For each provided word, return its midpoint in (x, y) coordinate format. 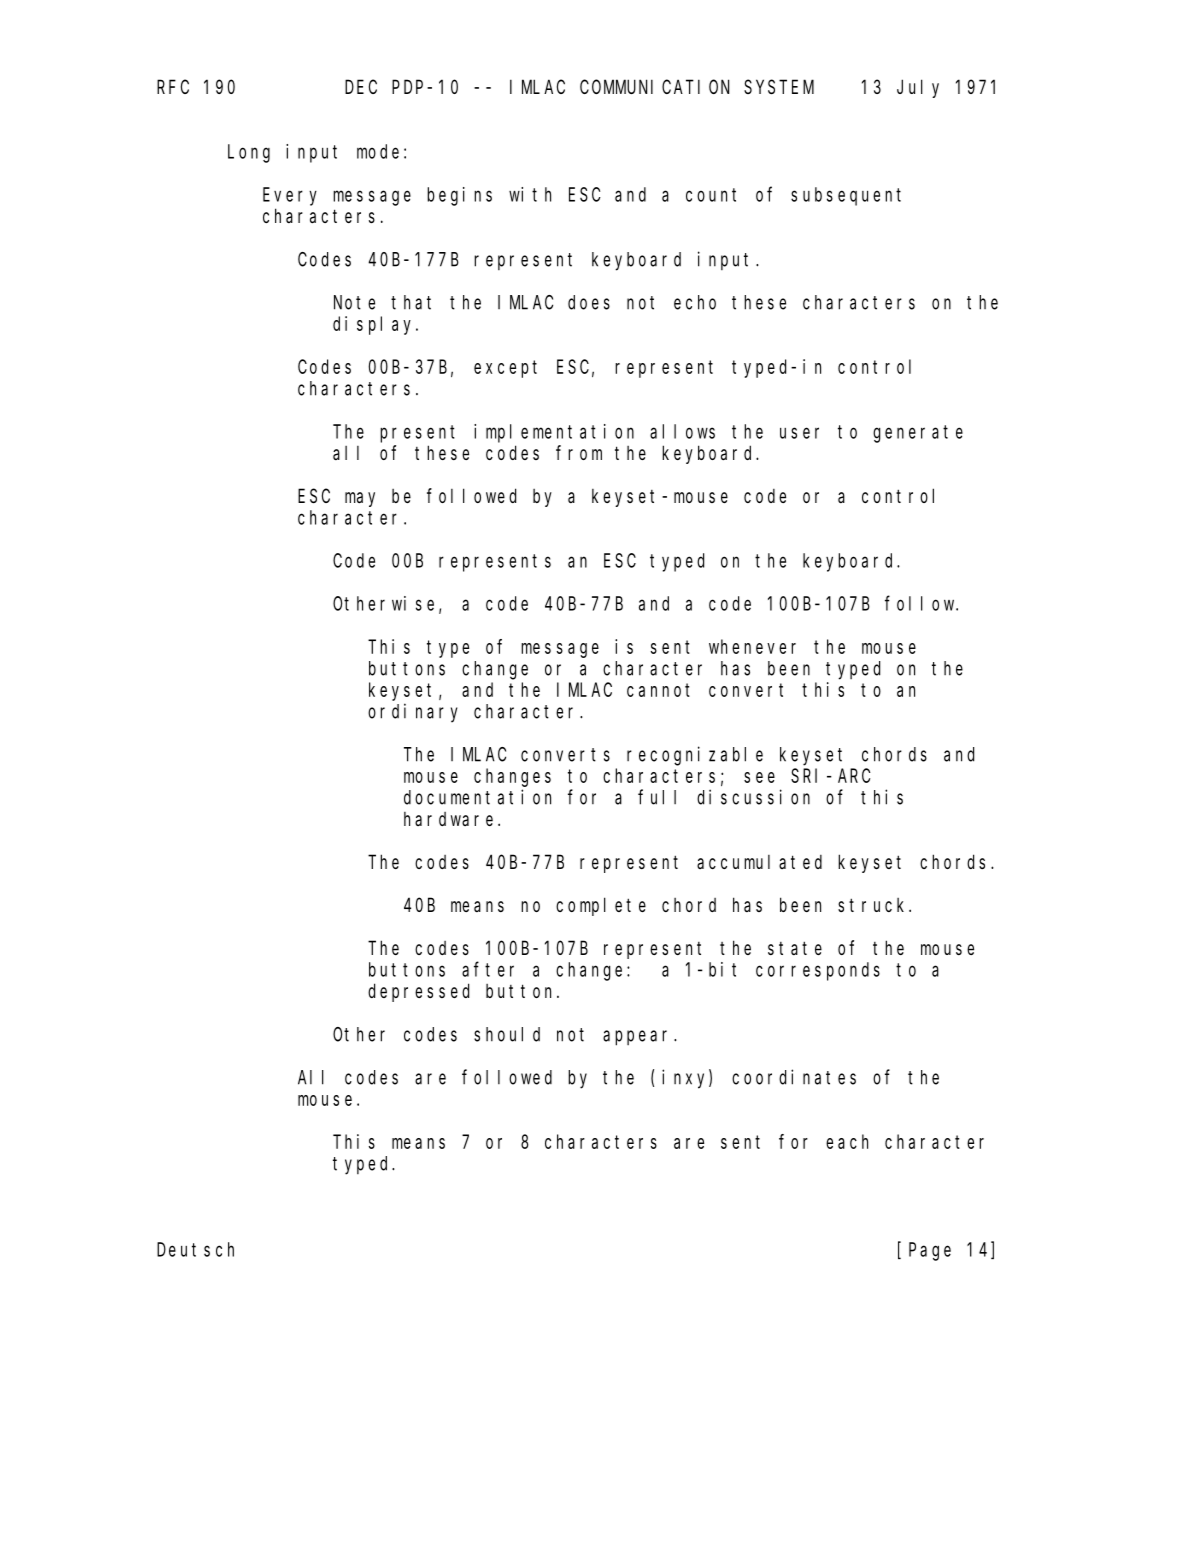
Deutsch (195, 1249)
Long (249, 154)
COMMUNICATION (654, 87)
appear (639, 1038)
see (759, 777)
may (360, 499)
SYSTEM (779, 87)
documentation (477, 797)
